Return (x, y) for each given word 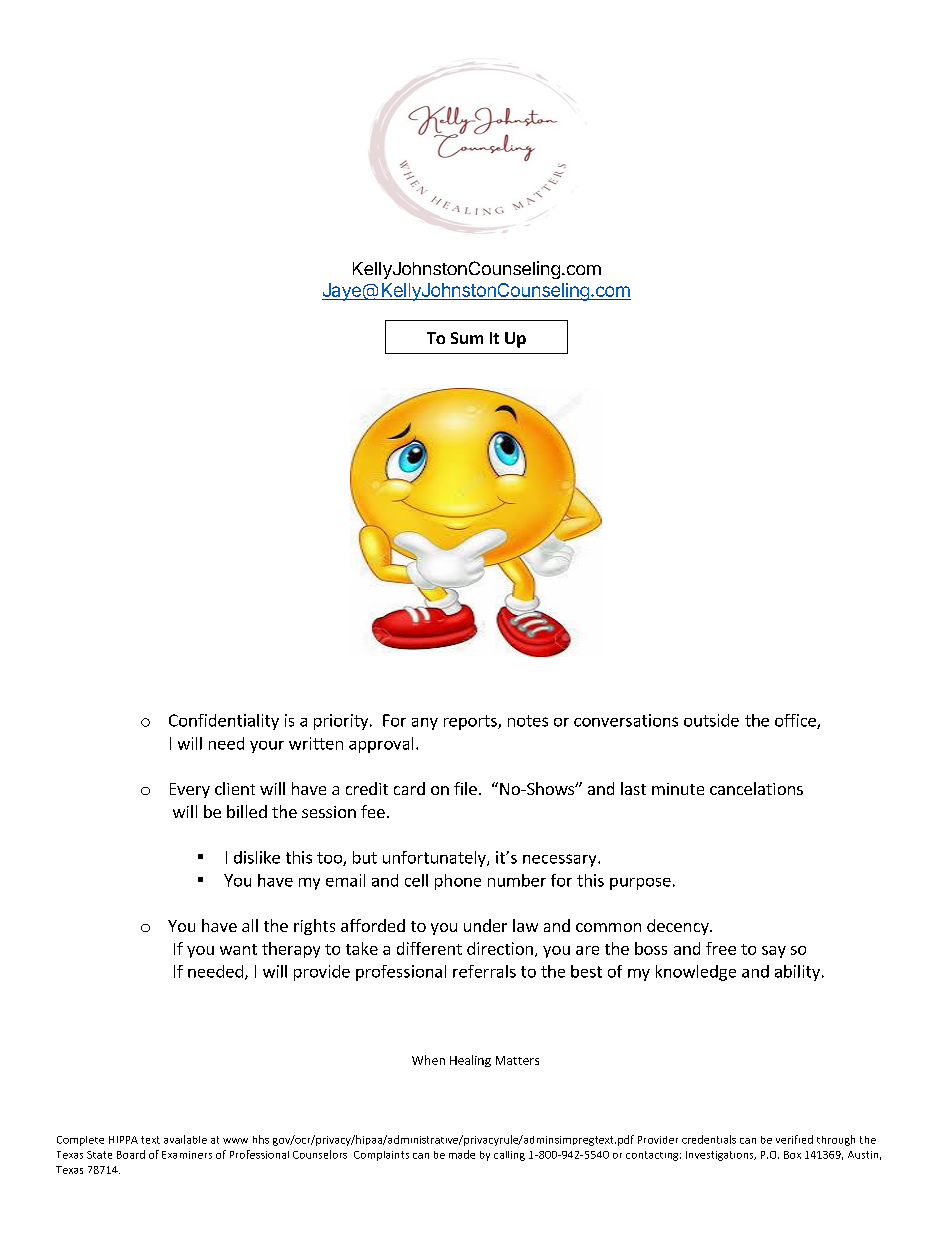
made (462, 1154)
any (425, 724)
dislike (257, 857)
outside (711, 720)
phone (458, 882)
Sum (467, 338)
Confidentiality (224, 722)
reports (471, 722)
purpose (640, 884)
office (796, 721)
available (185, 1139)
